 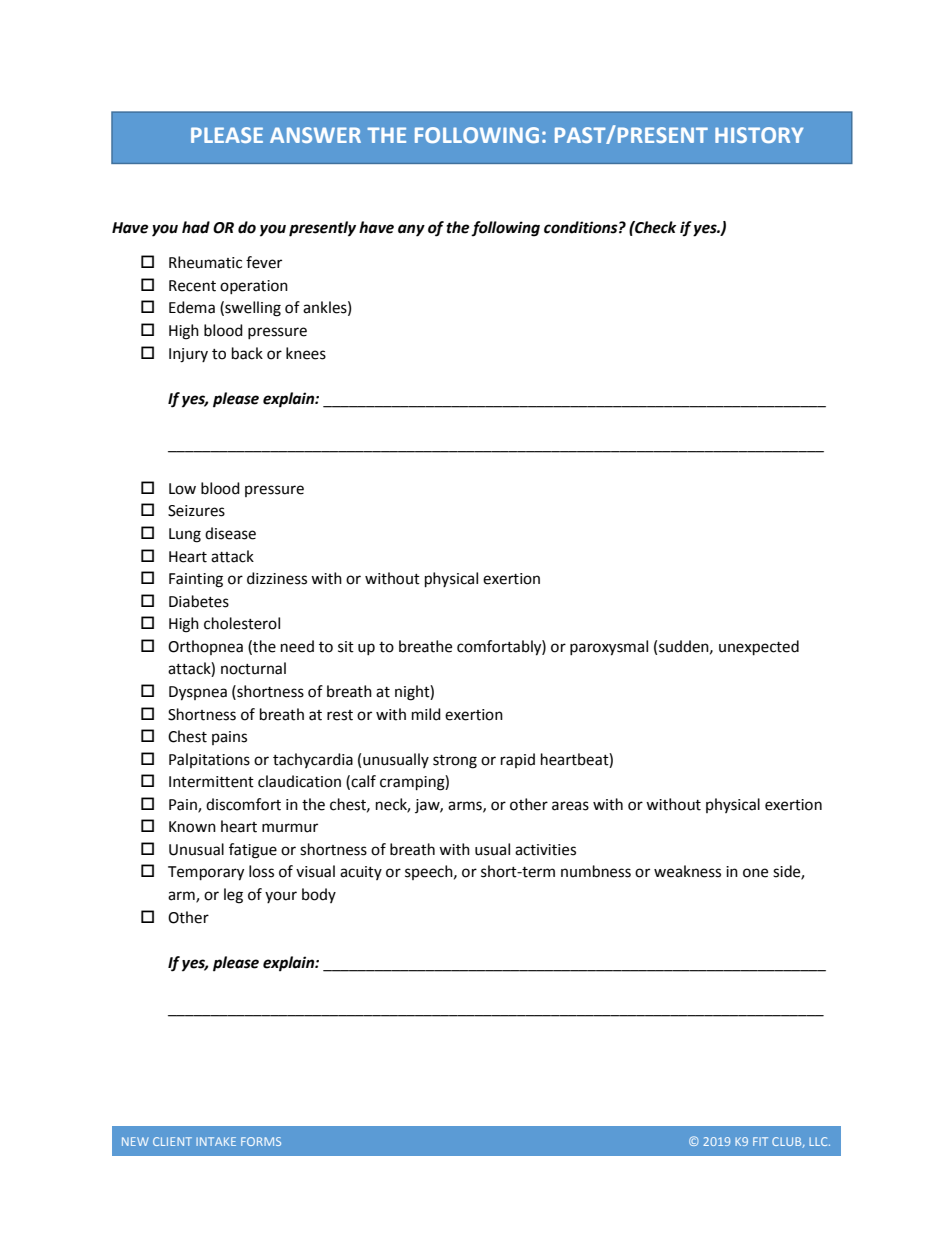 What do you see at coordinates (455, 762) in the page?
I see `strong` at bounding box center [455, 762].
